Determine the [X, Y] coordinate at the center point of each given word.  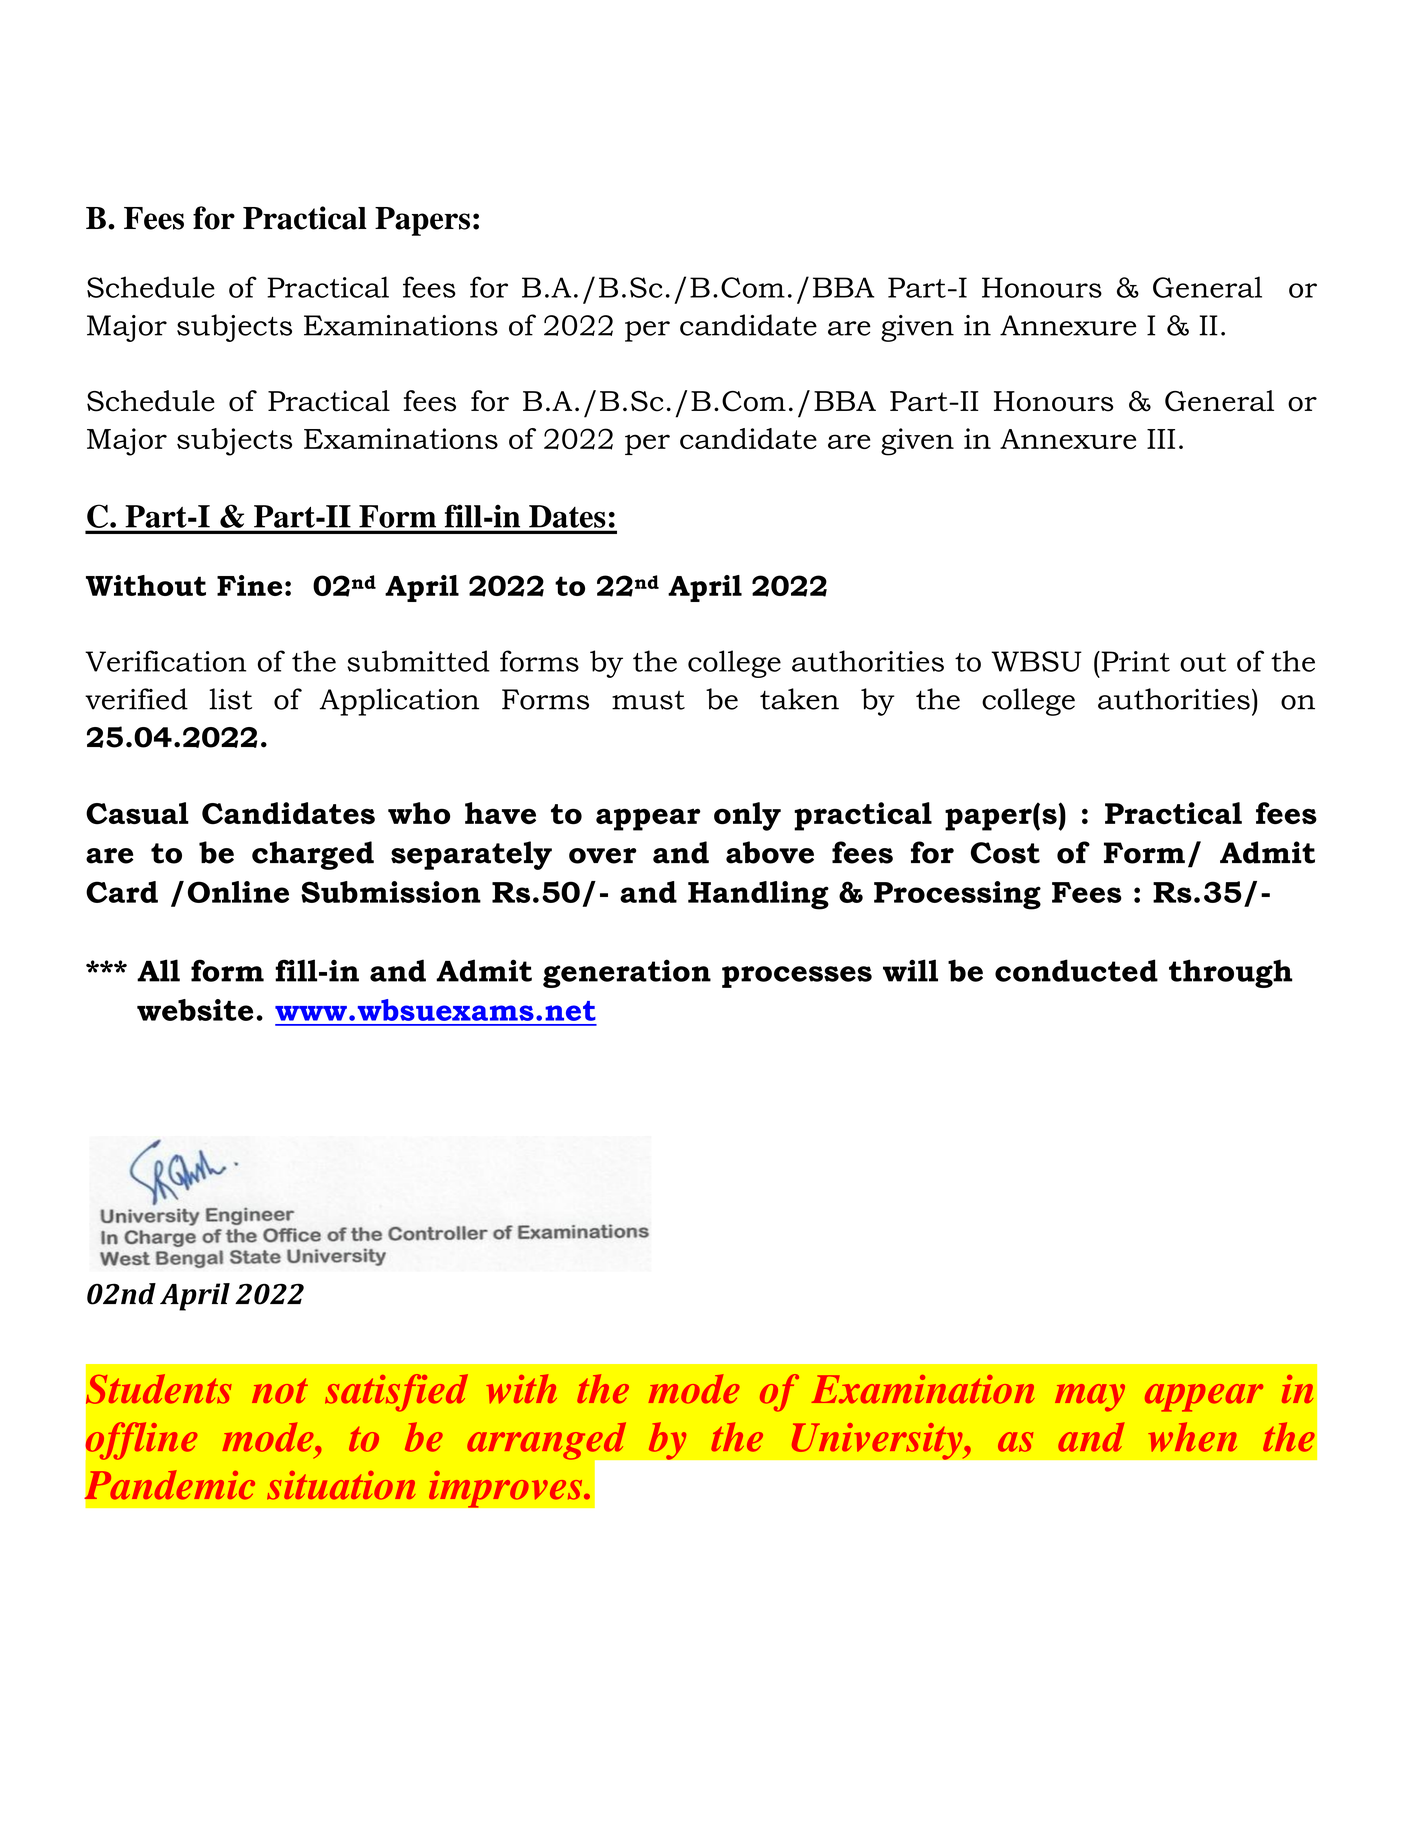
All [158, 970]
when [1192, 1437]
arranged [548, 1442]
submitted [418, 661]
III [1161, 439]
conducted [1076, 970]
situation [341, 1485]
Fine [249, 585]
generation [627, 973]
